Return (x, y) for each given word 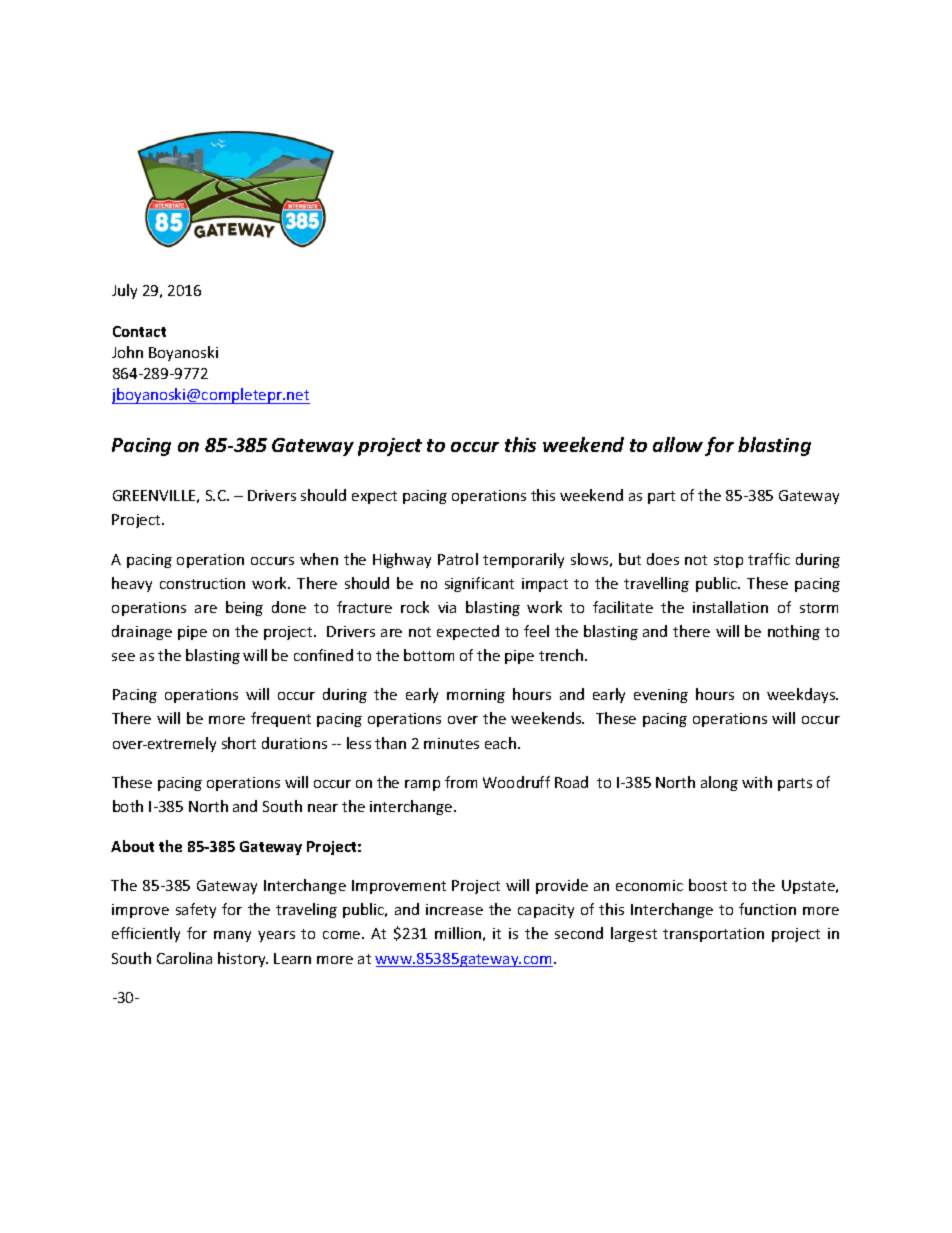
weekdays (802, 695)
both (128, 806)
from (461, 782)
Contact (139, 331)
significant (479, 584)
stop (728, 561)
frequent (281, 719)
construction (202, 583)
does (663, 559)
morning (476, 696)
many (232, 936)
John (127, 352)
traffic (769, 559)
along (719, 783)
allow (678, 444)
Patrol (458, 559)
